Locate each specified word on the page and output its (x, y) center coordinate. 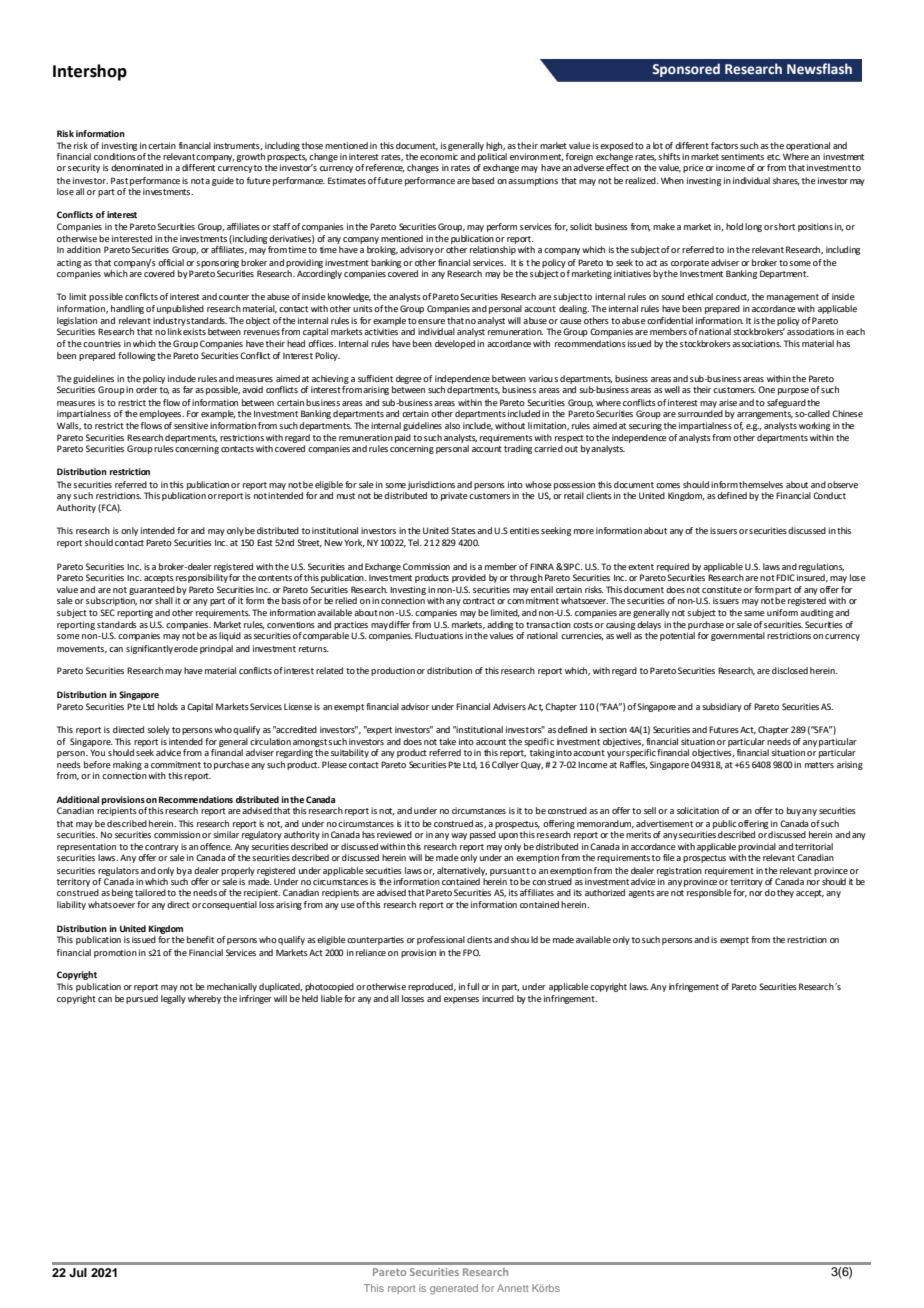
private (454, 496)
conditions (115, 156)
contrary (162, 848)
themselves (761, 484)
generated (454, 1289)
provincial (757, 847)
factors (724, 145)
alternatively (462, 871)
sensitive (191, 425)
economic (439, 156)
